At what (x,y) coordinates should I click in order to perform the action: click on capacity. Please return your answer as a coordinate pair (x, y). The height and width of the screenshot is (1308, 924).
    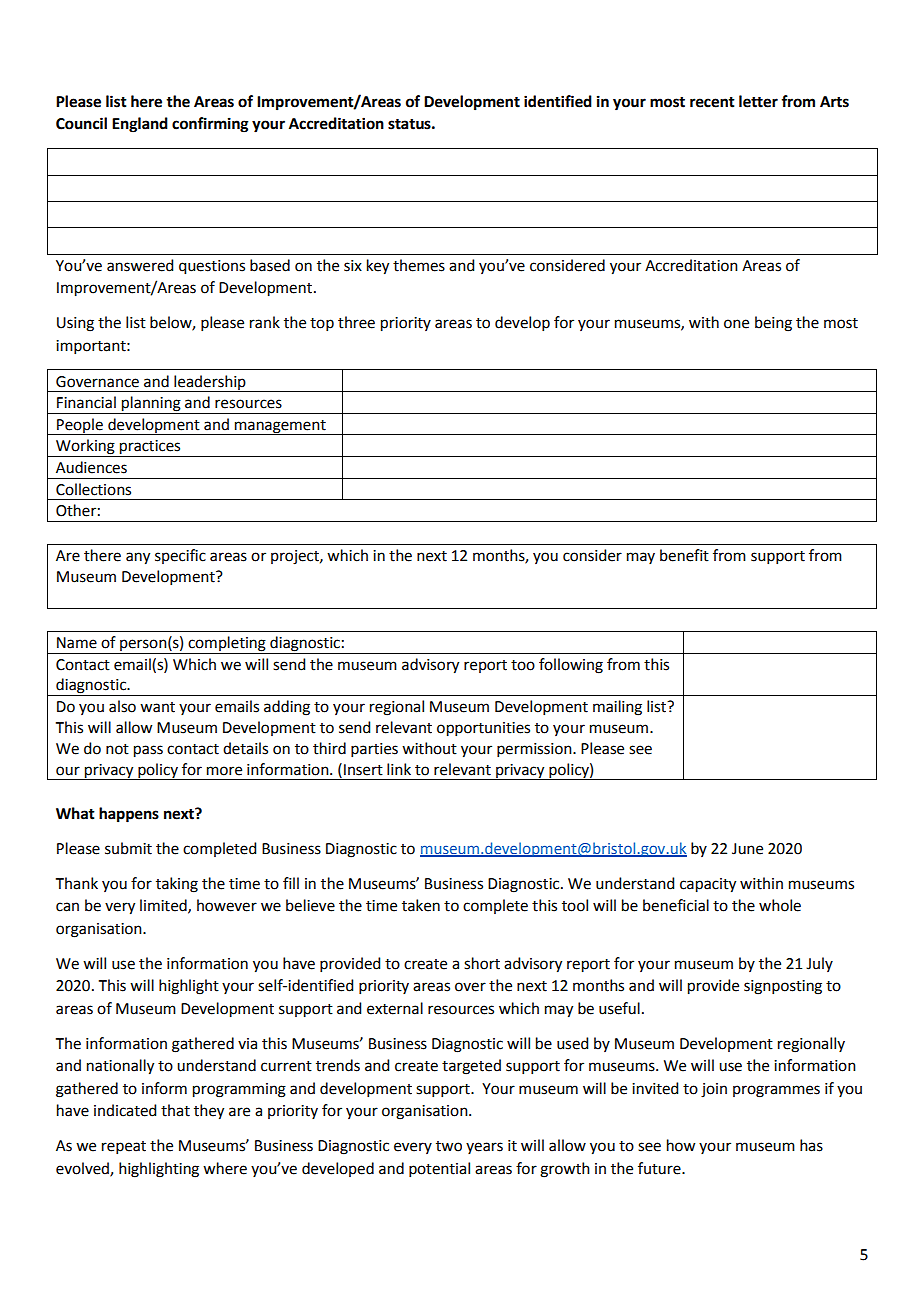
    Looking at the image, I should click on (708, 885).
